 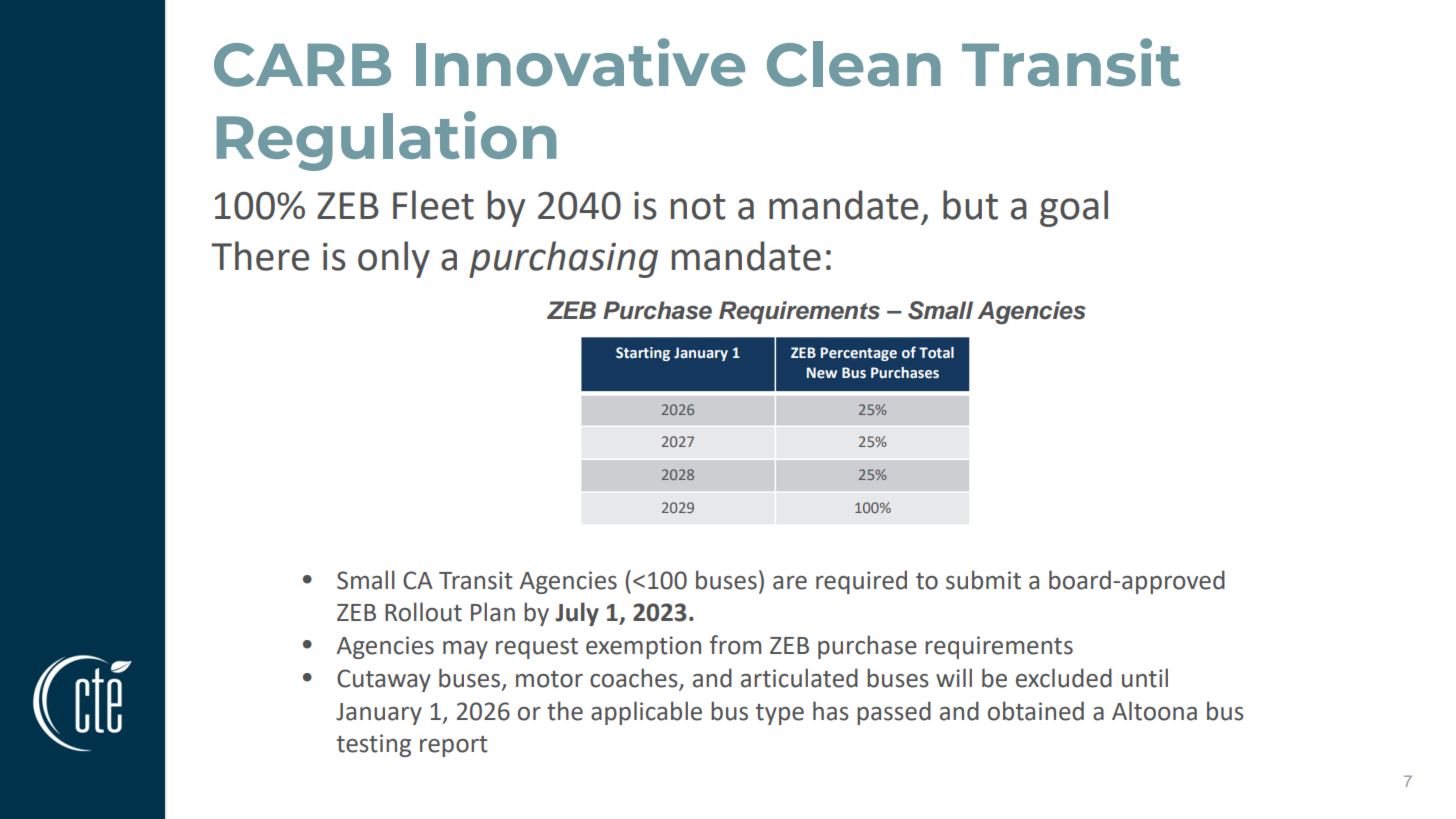 I want to click on Innovative, so click(x=580, y=62).
